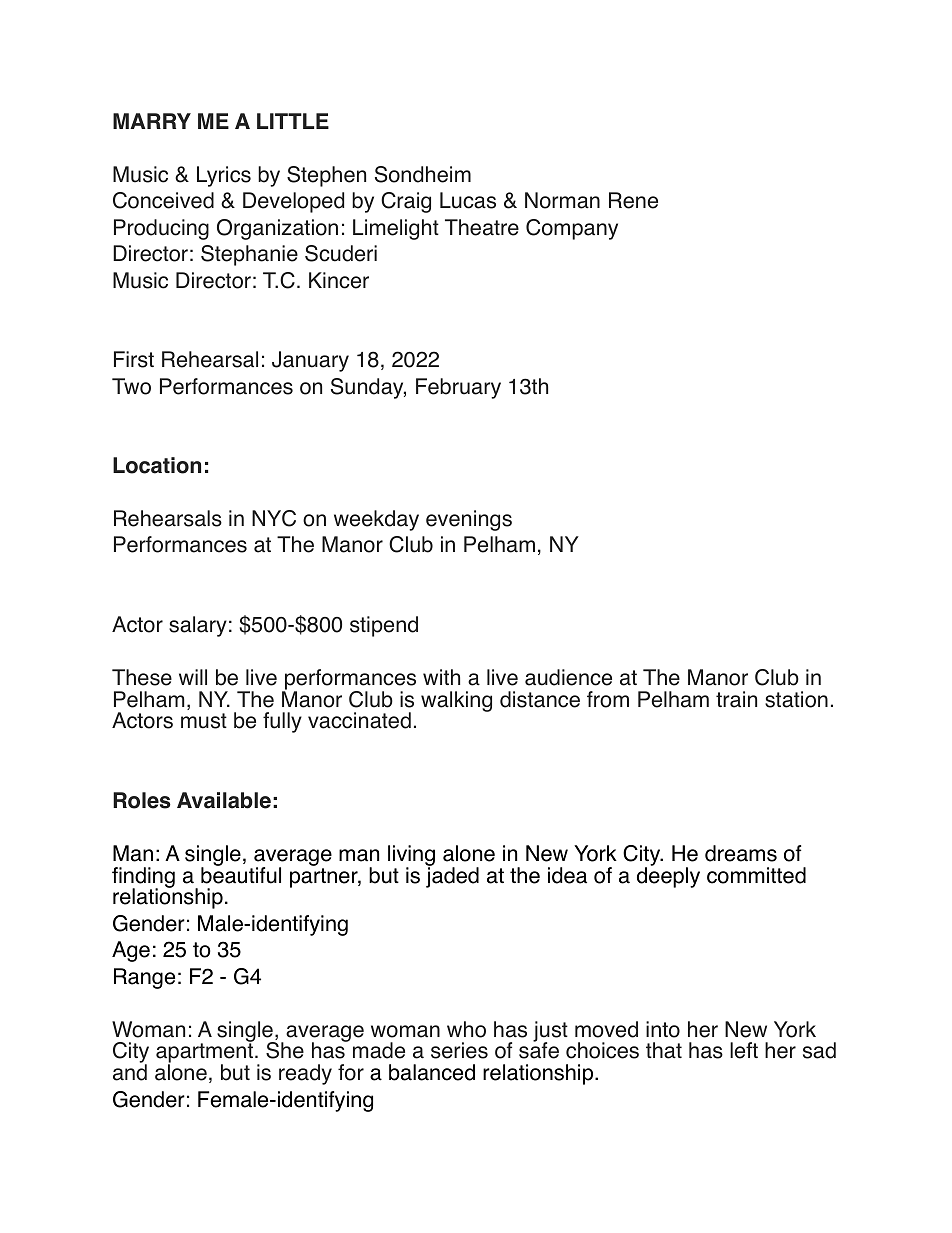  What do you see at coordinates (411, 856) in the document?
I see `living` at bounding box center [411, 856].
